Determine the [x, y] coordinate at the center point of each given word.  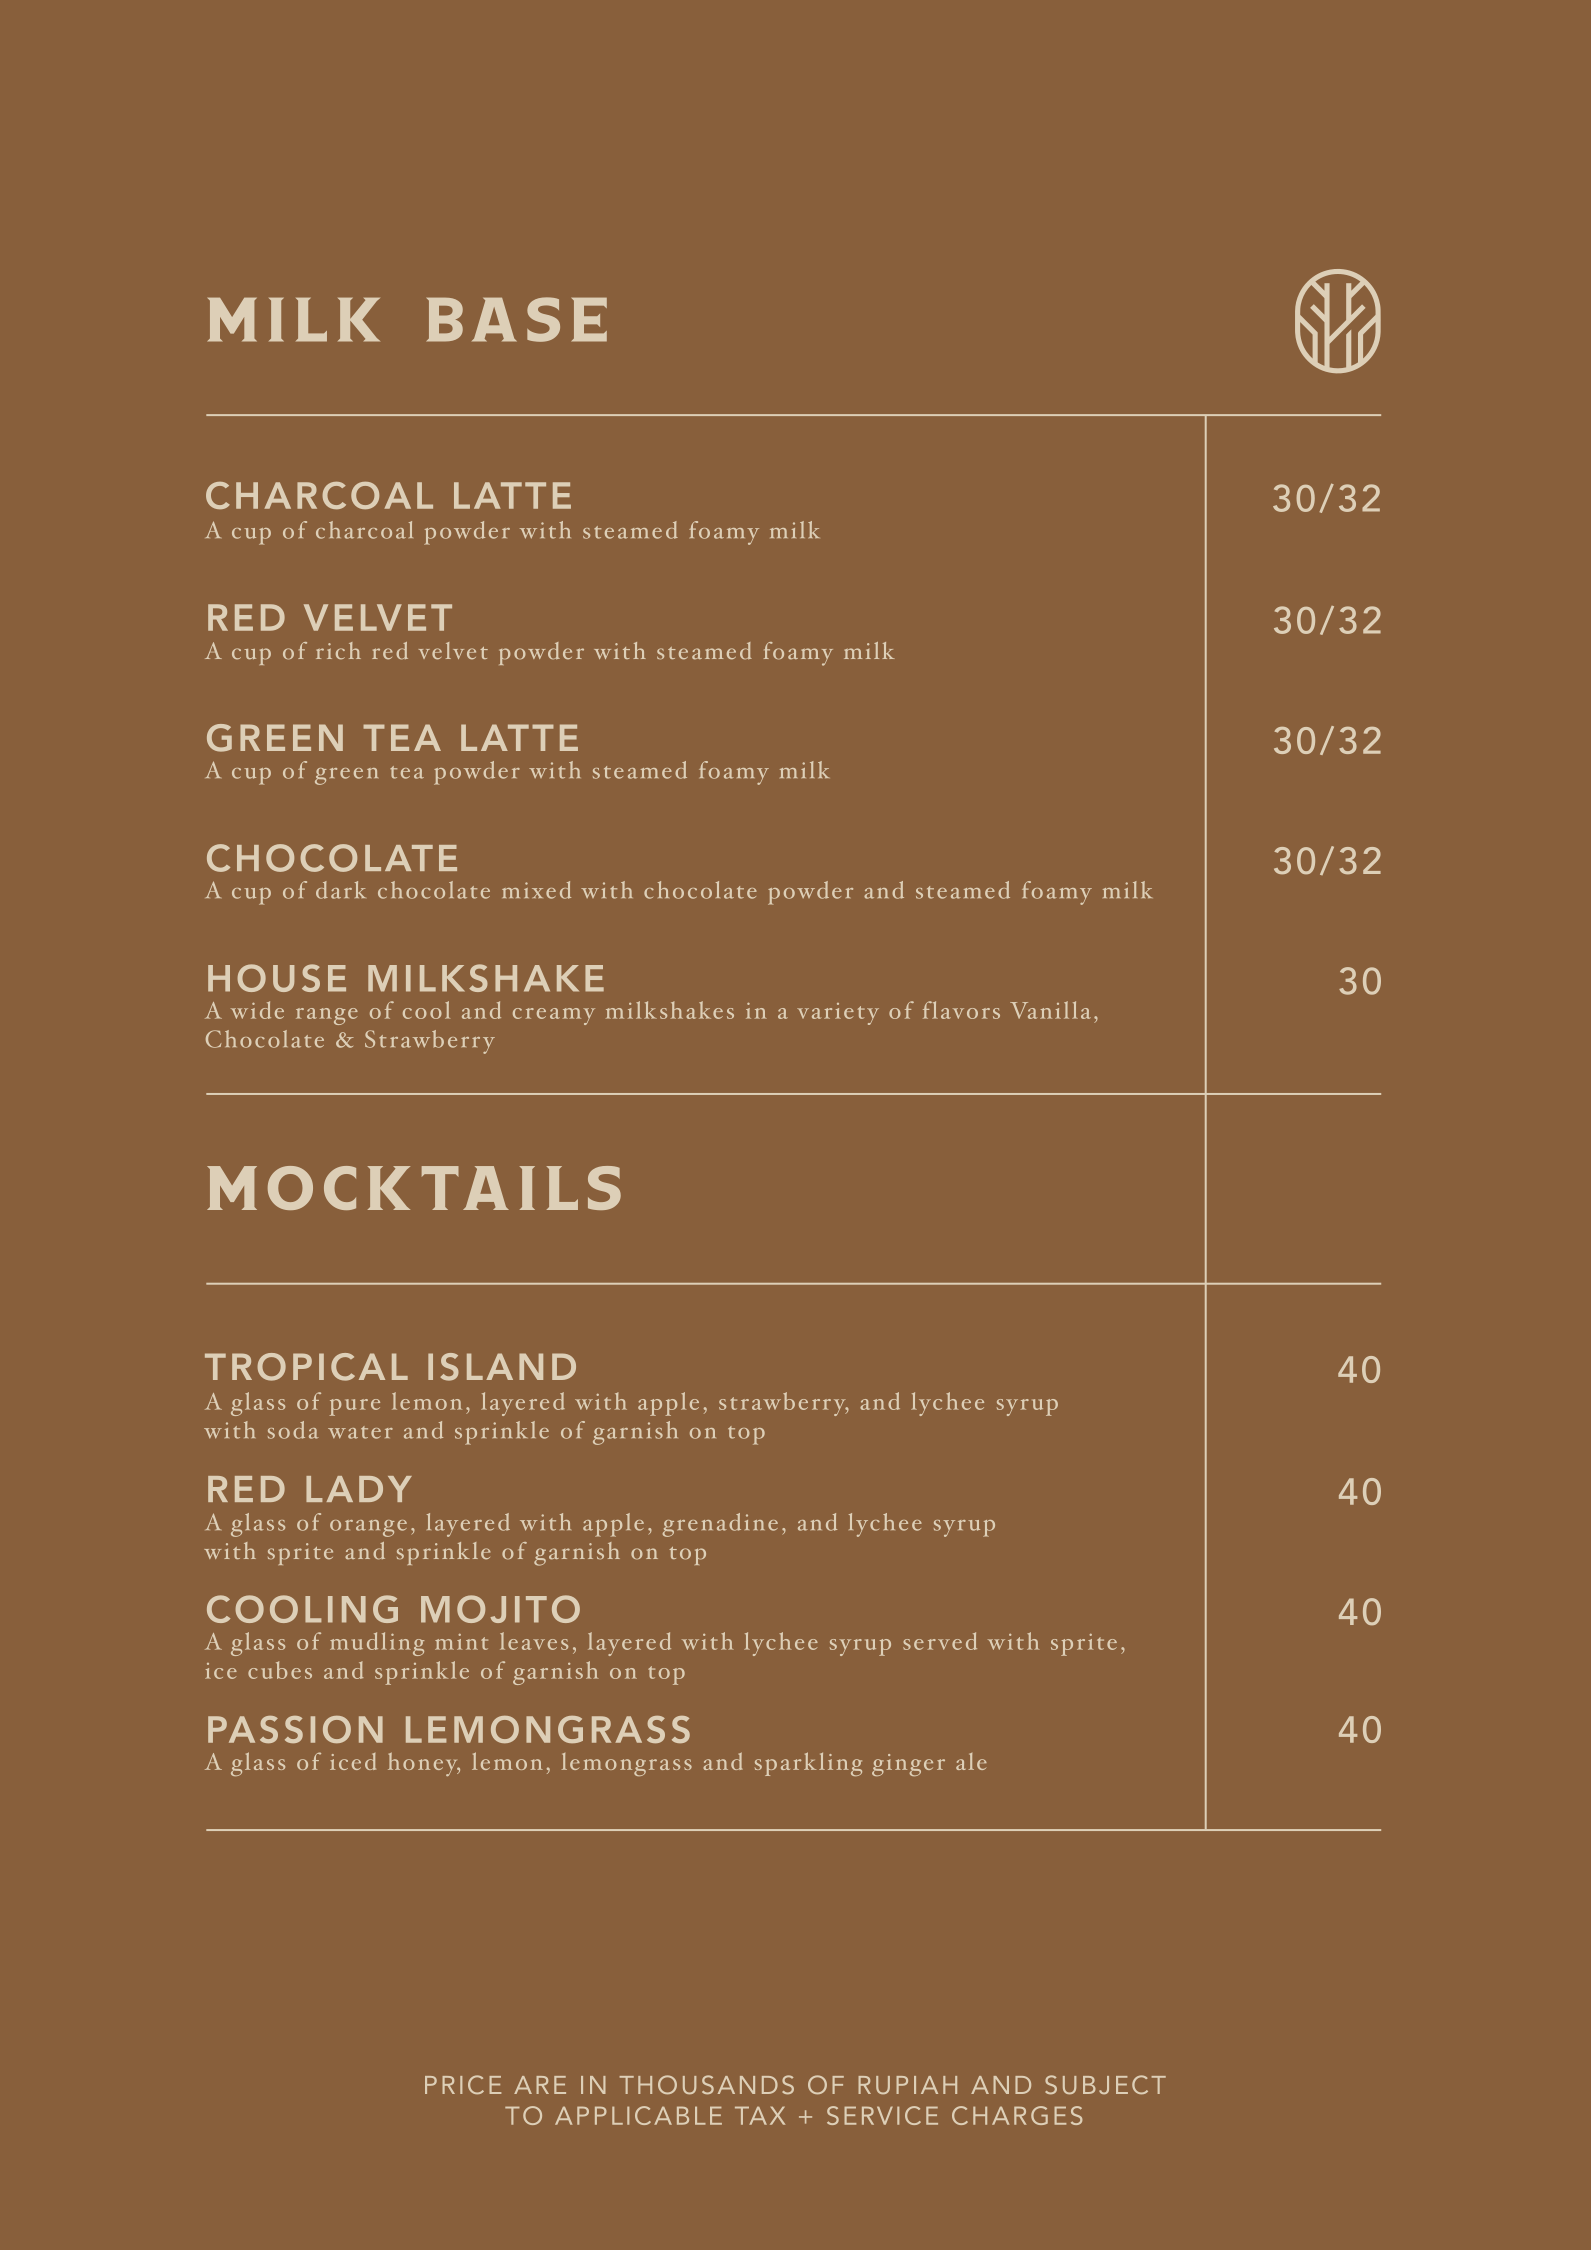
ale [971, 1761]
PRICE [463, 2084]
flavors [961, 1010]
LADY [359, 1489]
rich [338, 651]
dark [341, 890]
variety [838, 1014]
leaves [534, 1641]
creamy [554, 1016]
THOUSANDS [706, 2085]
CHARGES [1017, 2115]
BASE [517, 319]
